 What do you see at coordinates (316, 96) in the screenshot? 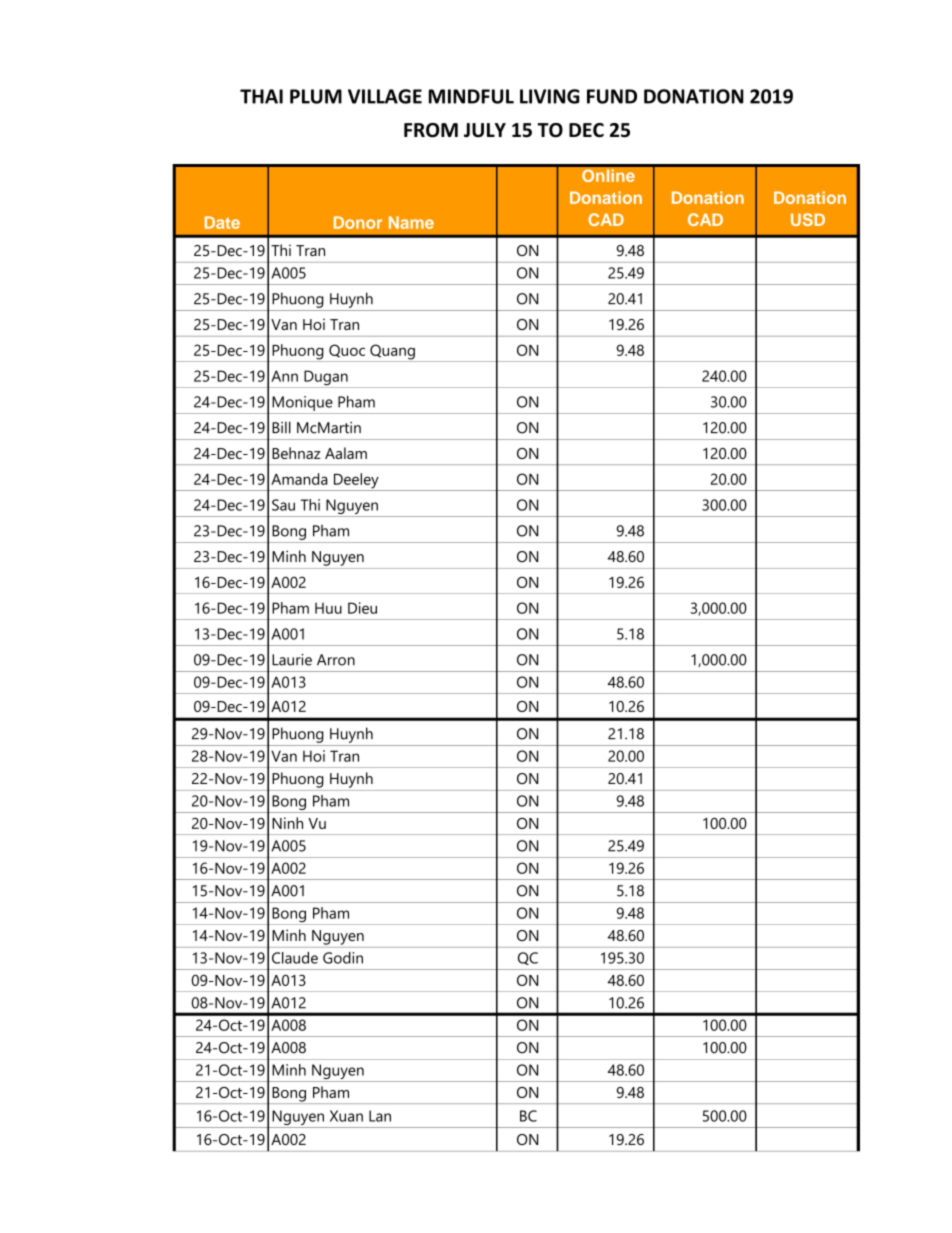
I see `PLUM` at bounding box center [316, 96].
